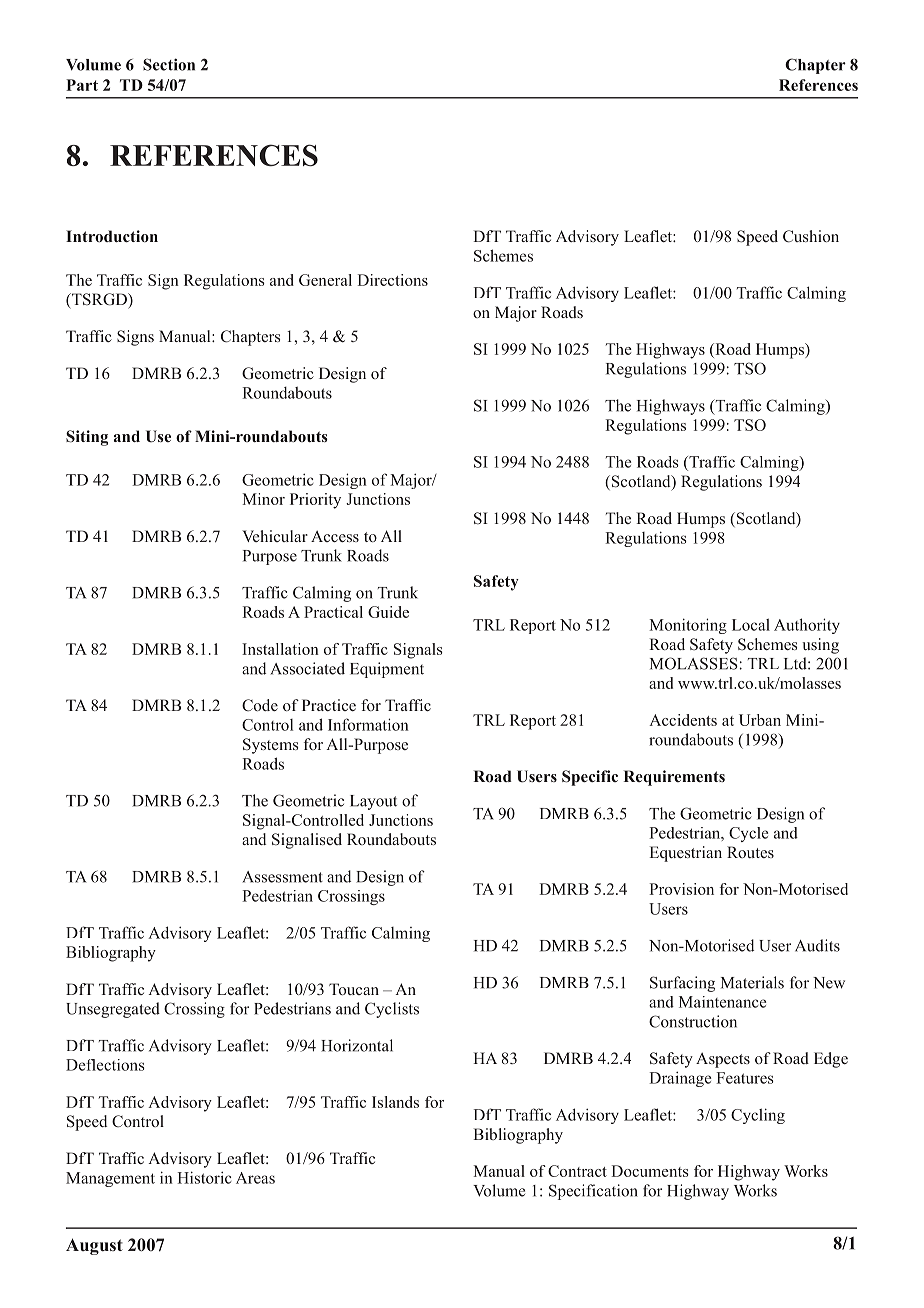 This screenshot has height=1308, width=924. I want to click on Historic, so click(204, 1177).
